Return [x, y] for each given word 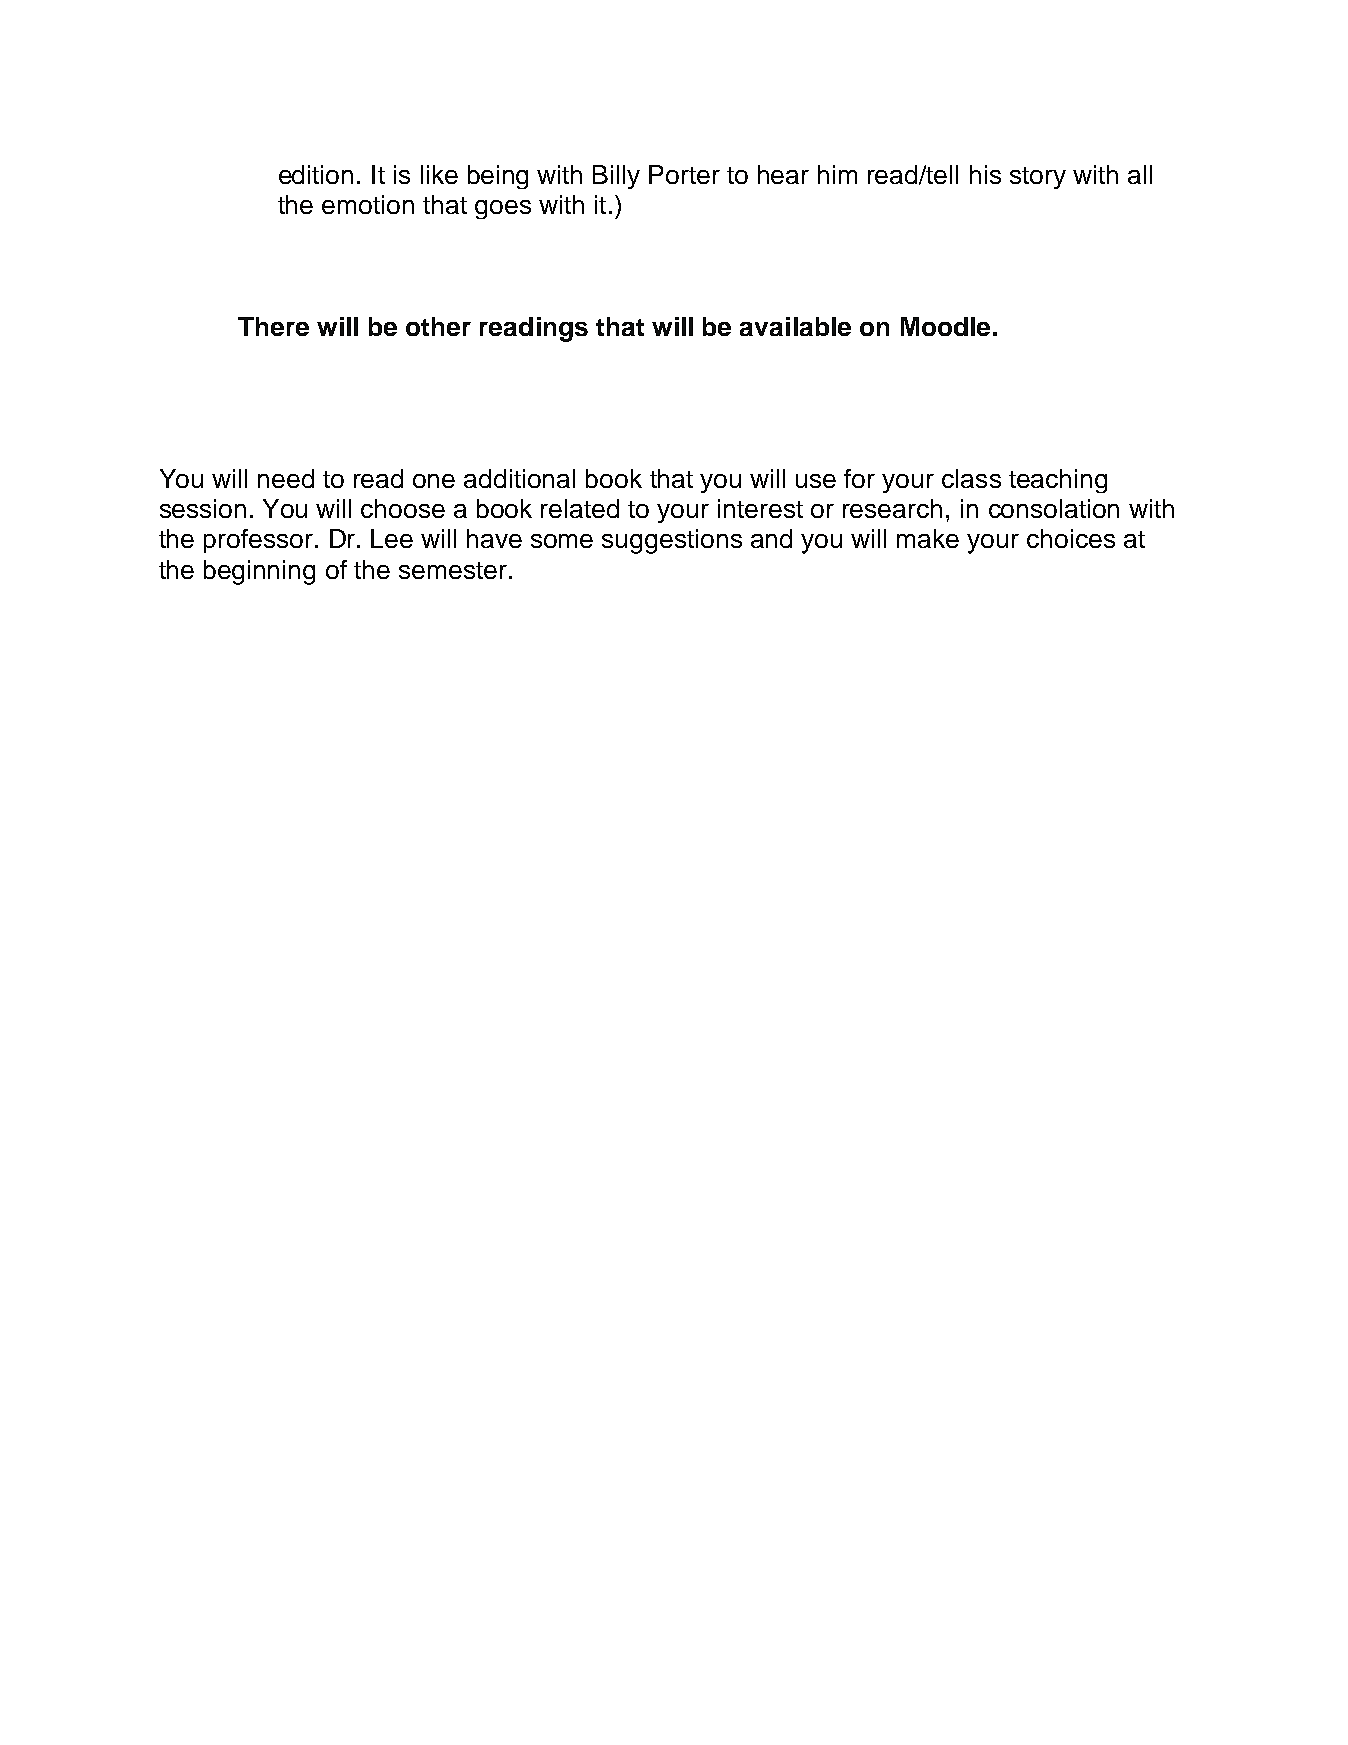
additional [519, 478]
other [438, 326]
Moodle [945, 326]
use [816, 481]
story [1038, 178]
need [286, 478]
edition [316, 174]
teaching [1058, 481]
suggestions [672, 541]
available [795, 326]
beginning [259, 572]
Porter [684, 174]
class [971, 478]
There [273, 326]
